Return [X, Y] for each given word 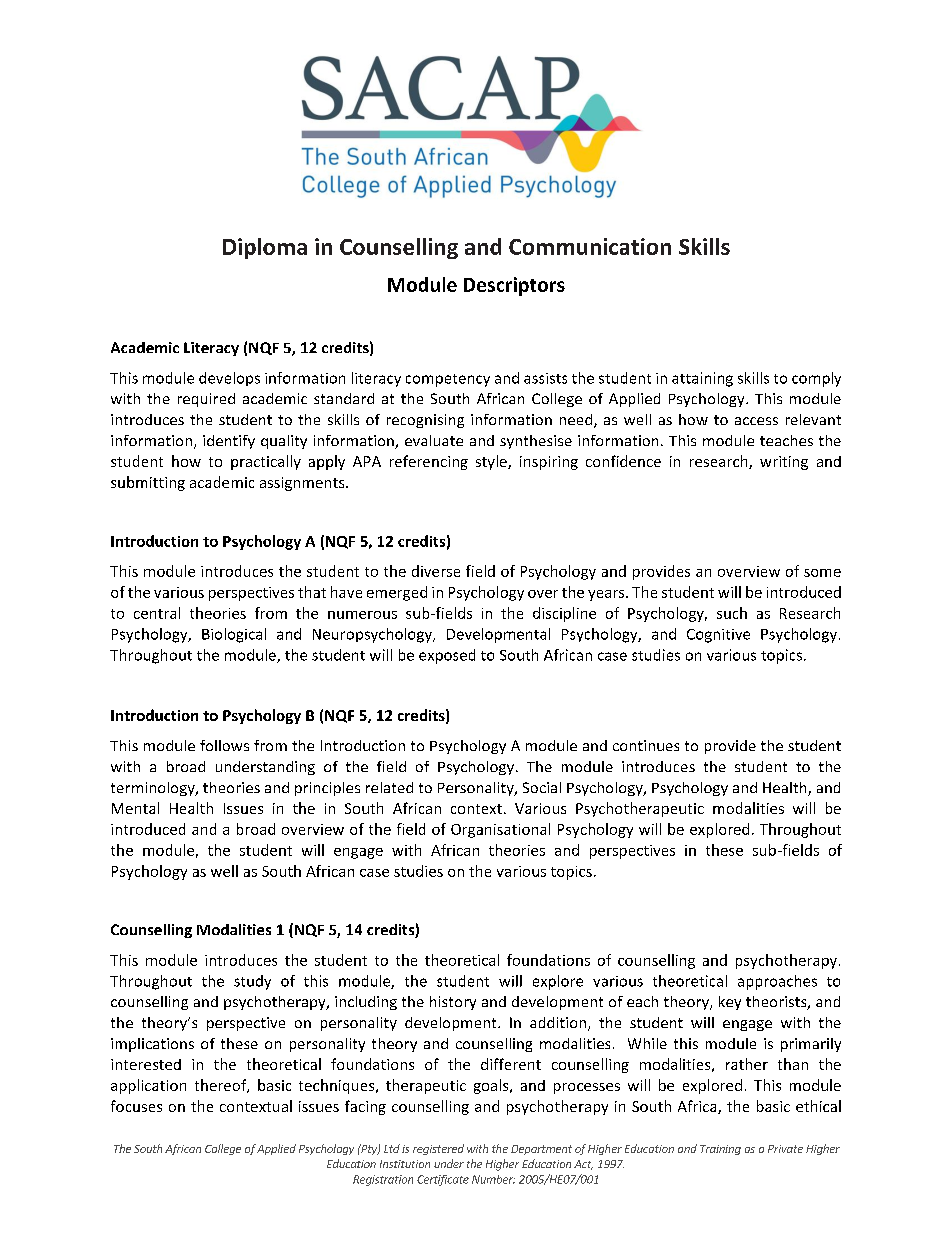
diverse [436, 571]
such [732, 613]
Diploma [265, 248]
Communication [590, 246]
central [157, 613]
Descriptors [514, 286]
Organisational [500, 830]
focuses [136, 1106]
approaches [777, 982]
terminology [154, 789]
